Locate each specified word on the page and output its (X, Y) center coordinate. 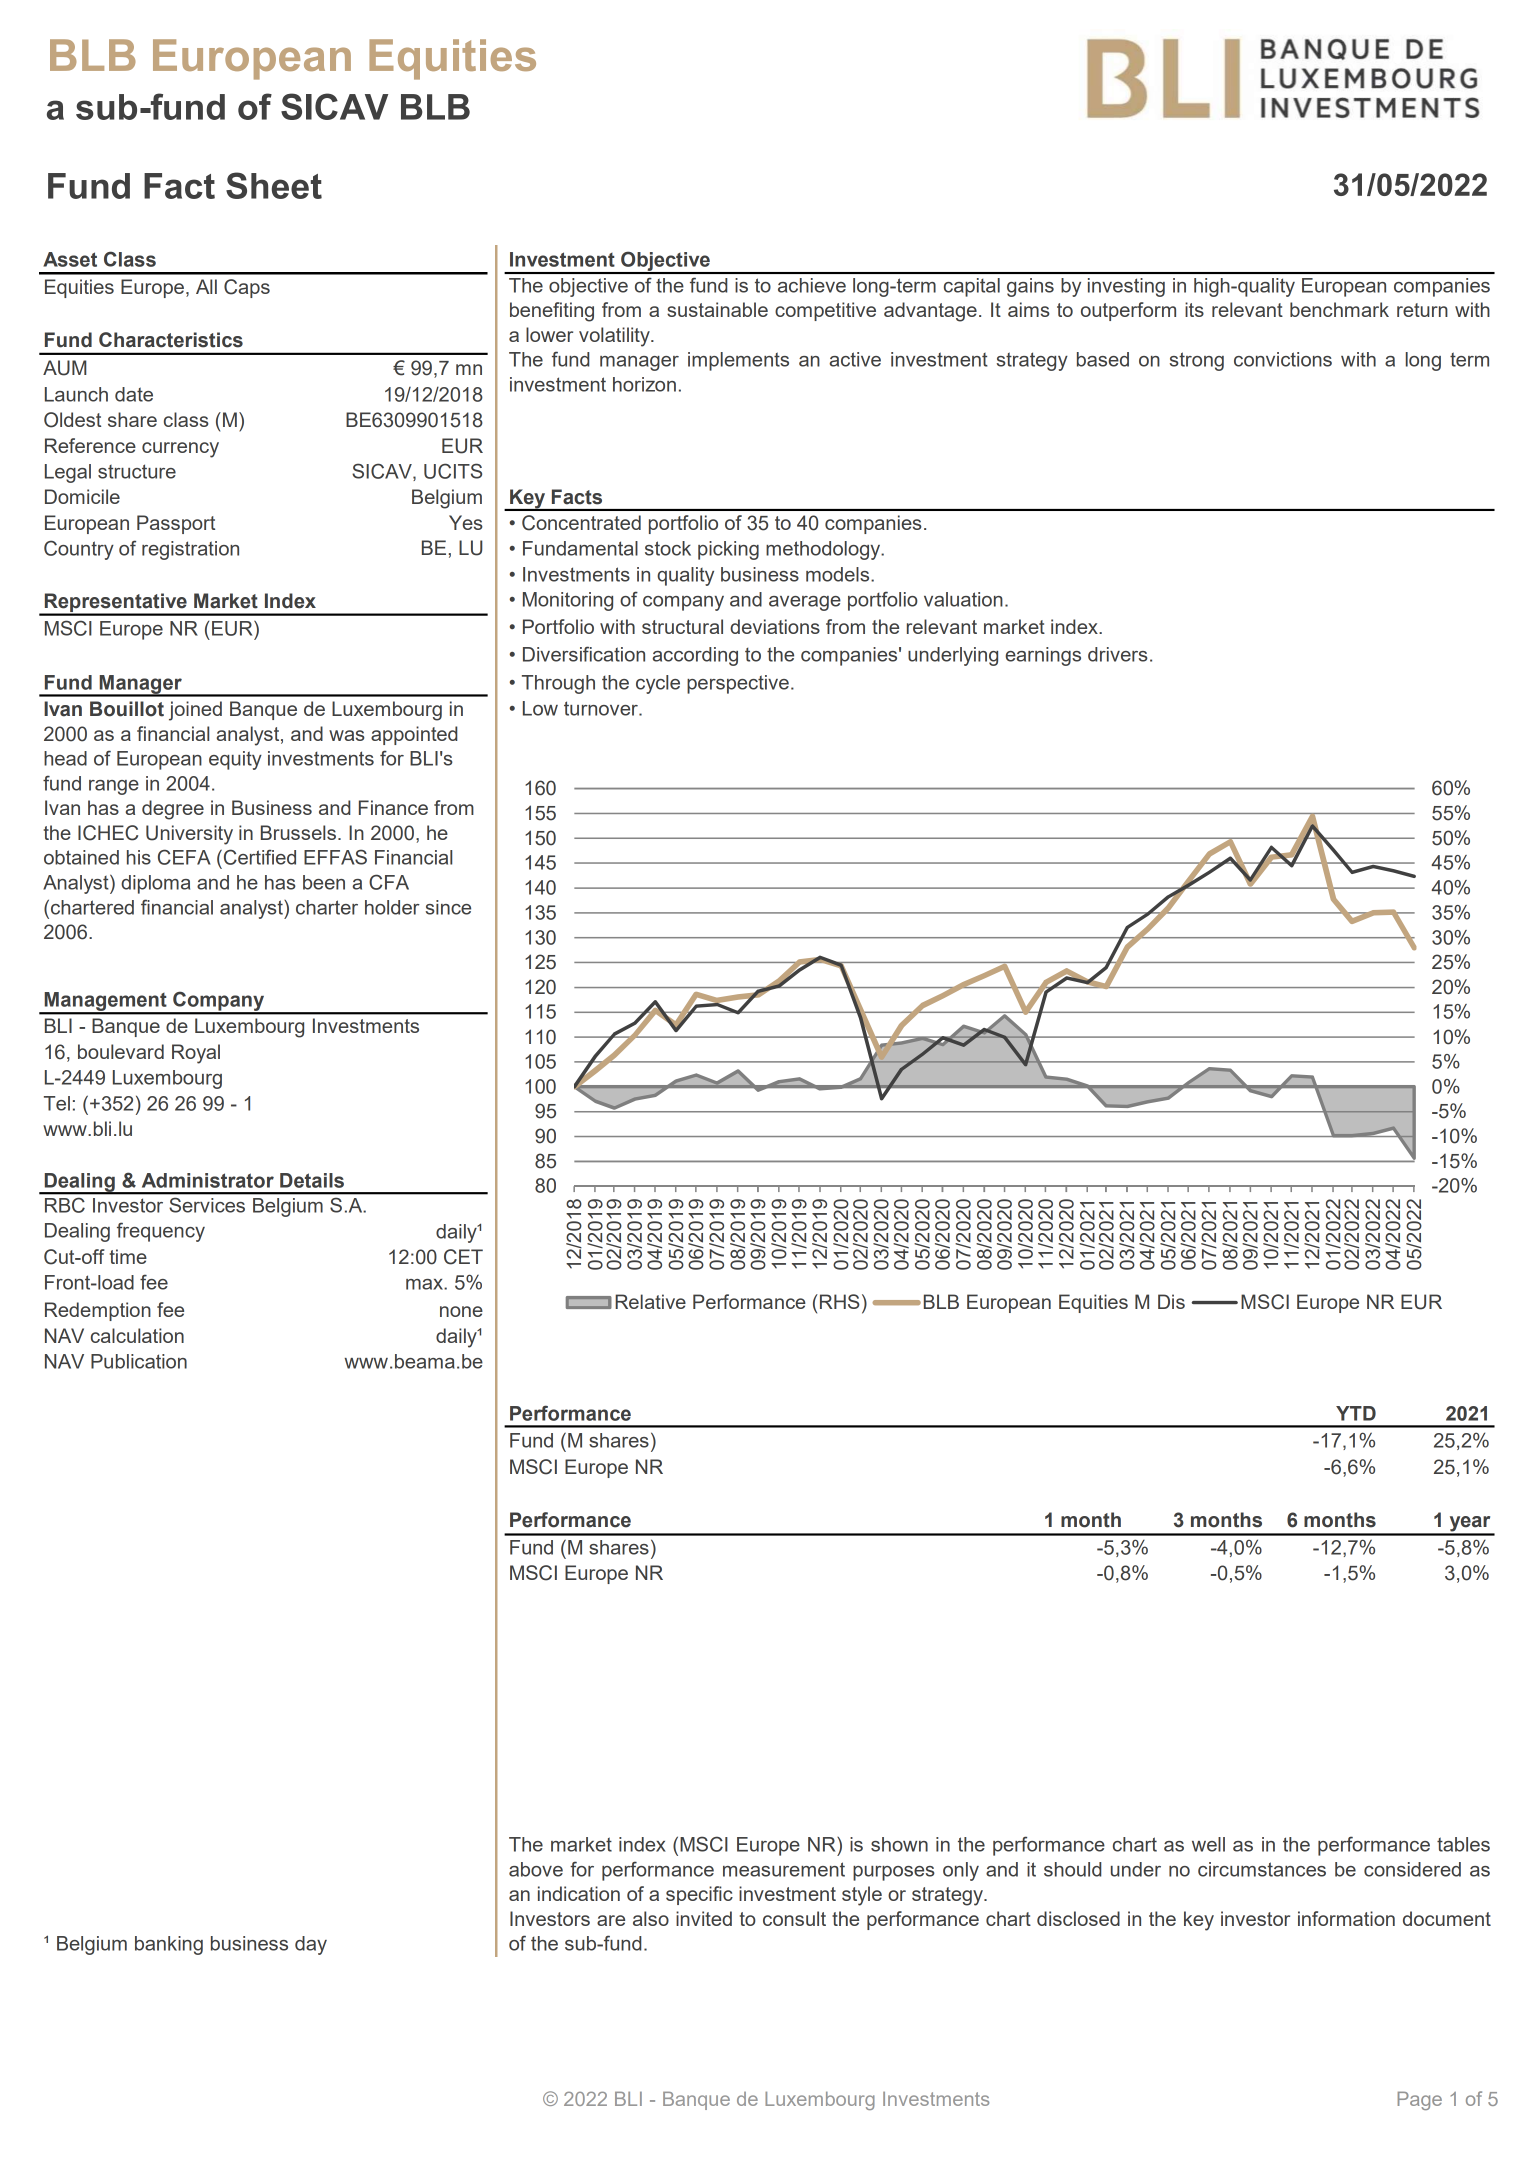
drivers (1118, 654)
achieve (812, 285)
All (206, 286)
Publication (139, 1361)
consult (794, 1918)
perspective (738, 684)
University (189, 835)
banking (169, 1945)
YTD (1356, 1413)
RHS (838, 1301)
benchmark (1339, 309)
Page (1419, 2100)
